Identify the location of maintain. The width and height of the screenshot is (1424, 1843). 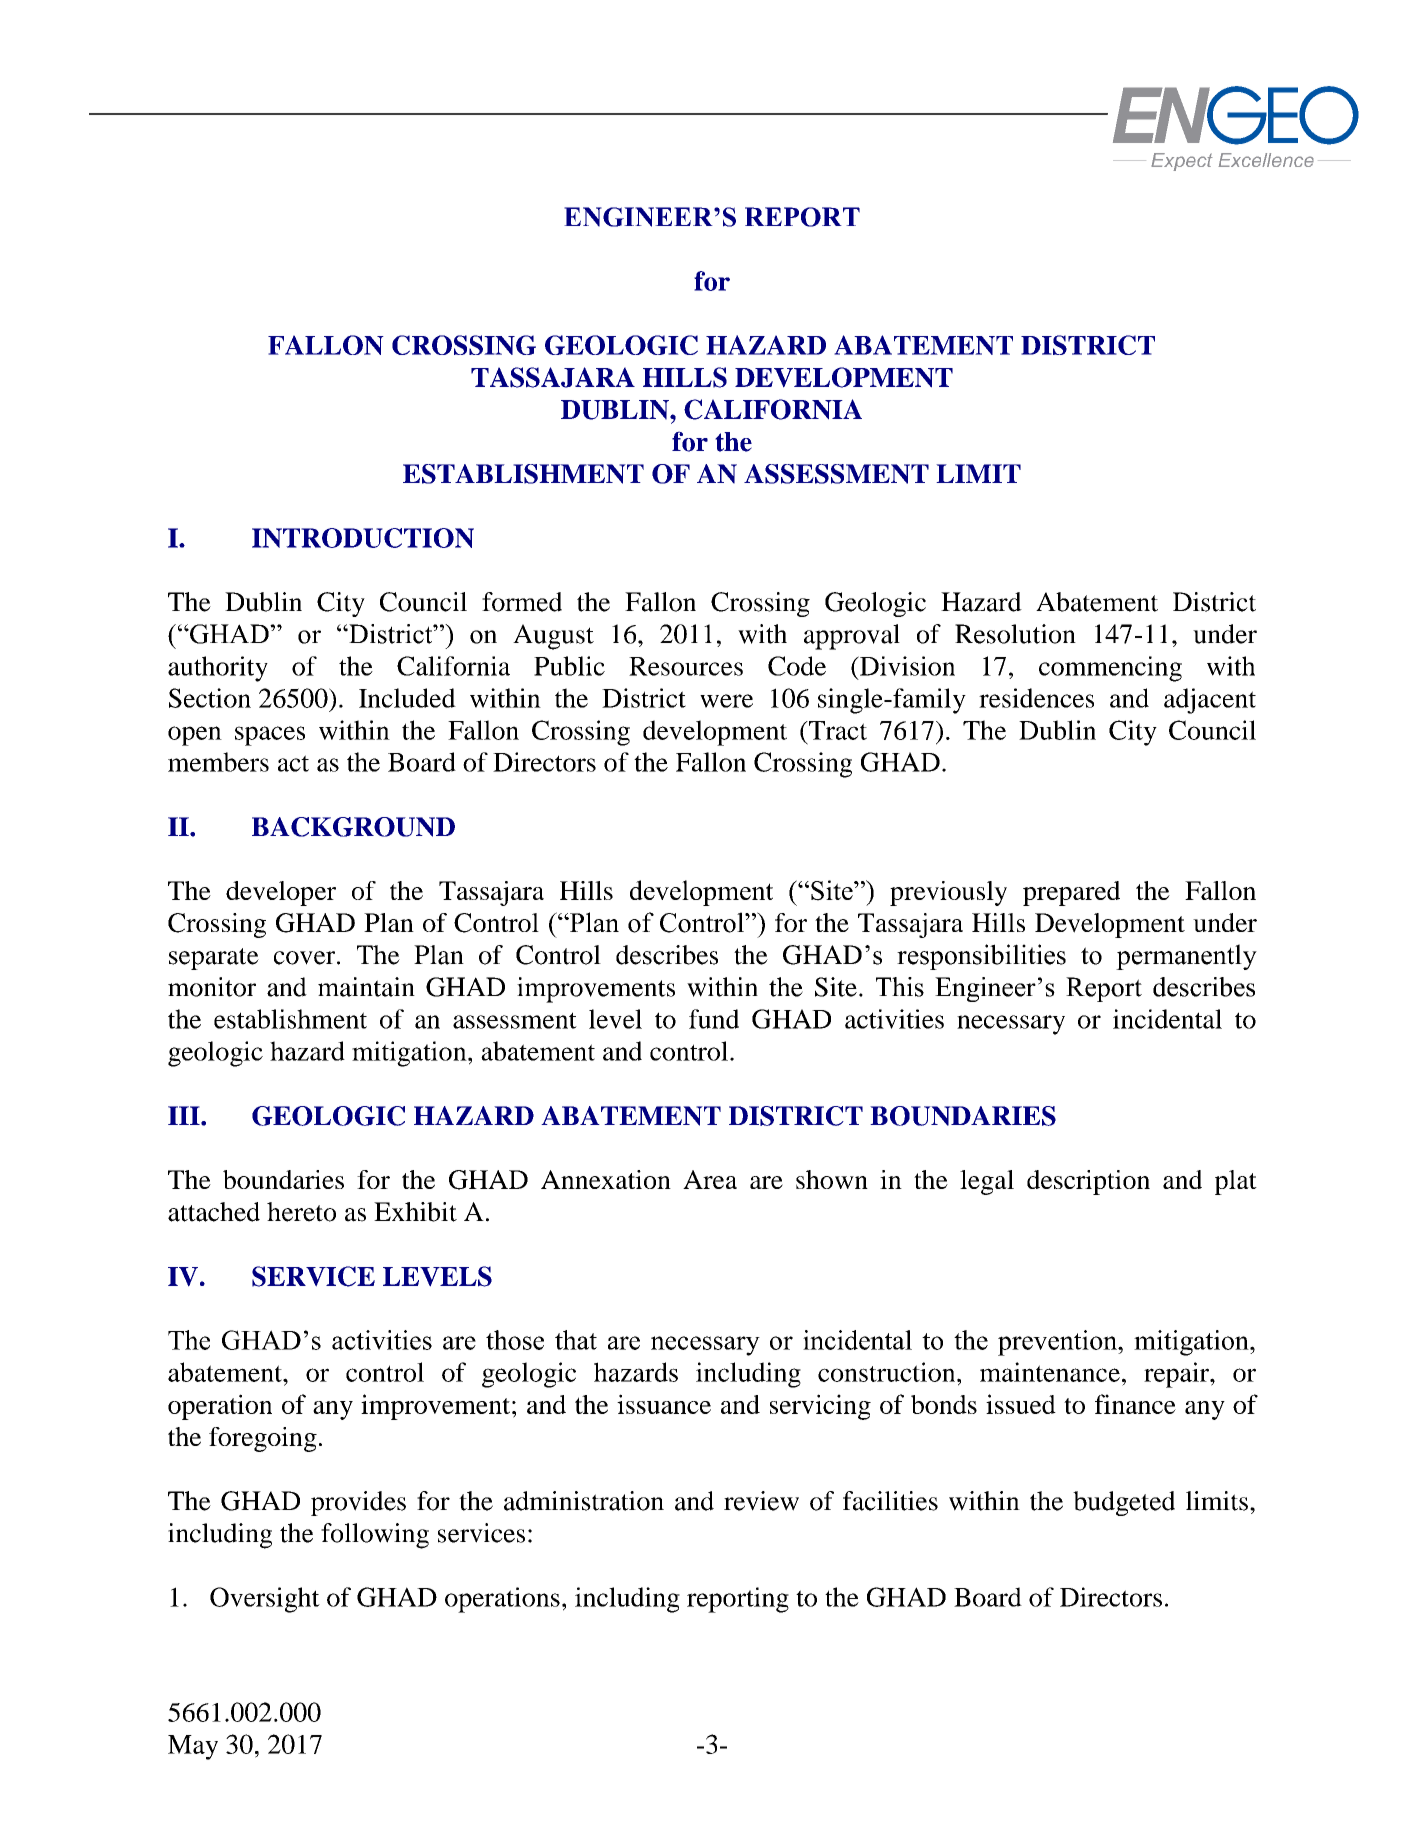
(366, 987).
